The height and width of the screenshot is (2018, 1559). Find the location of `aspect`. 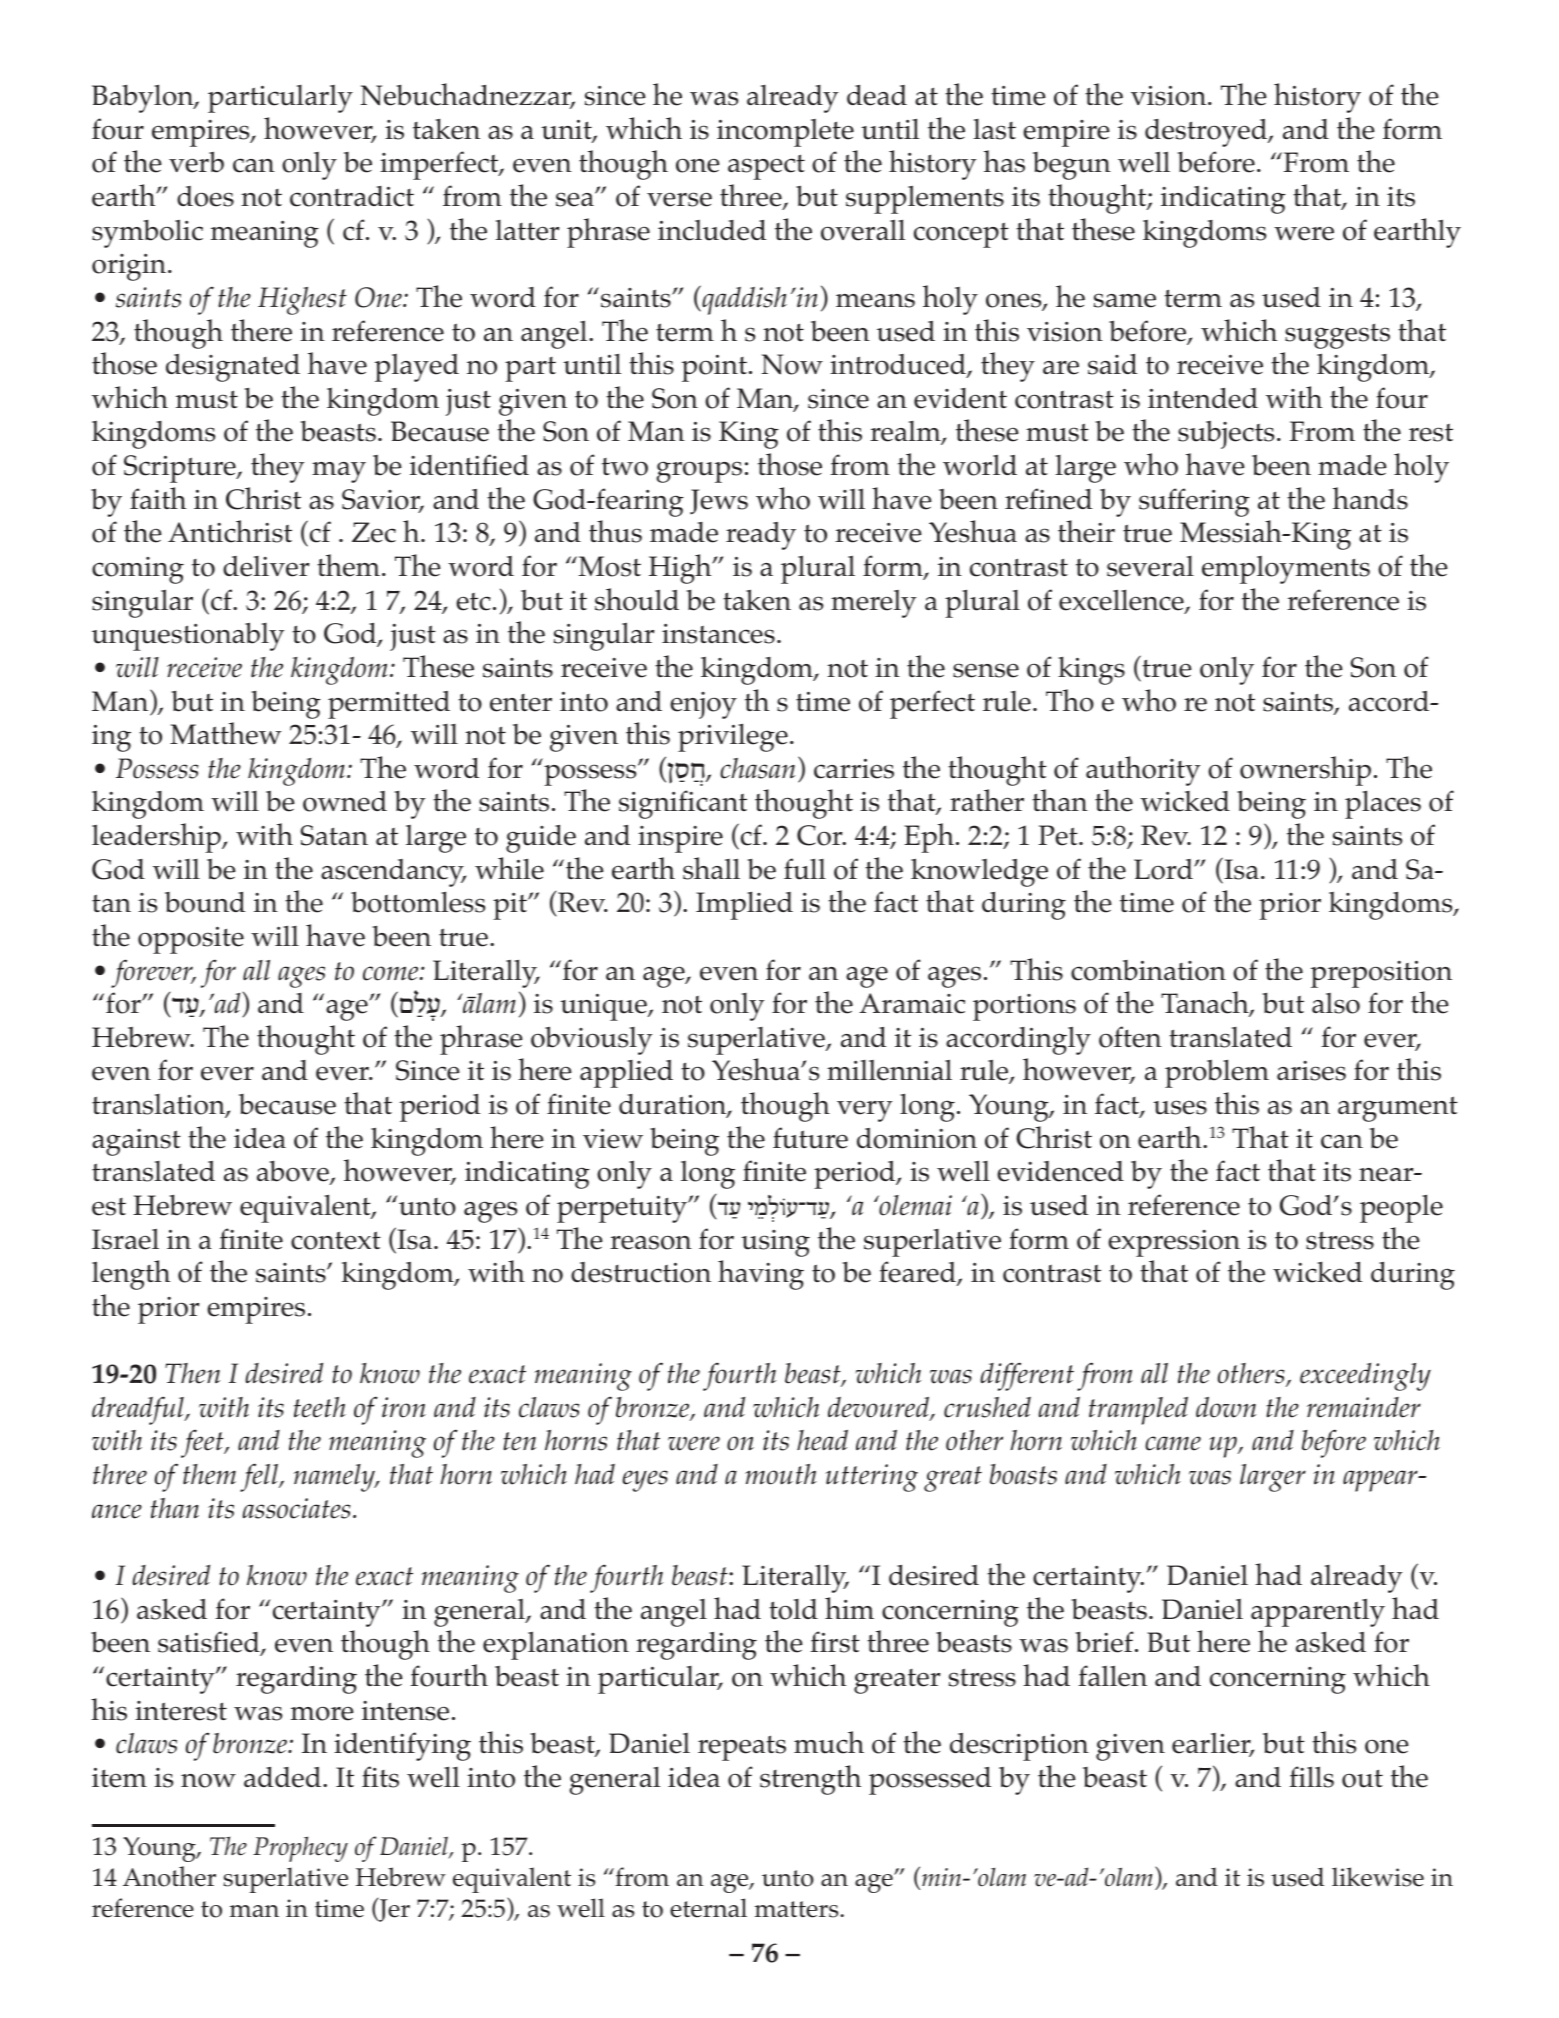

aspect is located at coordinates (766, 167).
